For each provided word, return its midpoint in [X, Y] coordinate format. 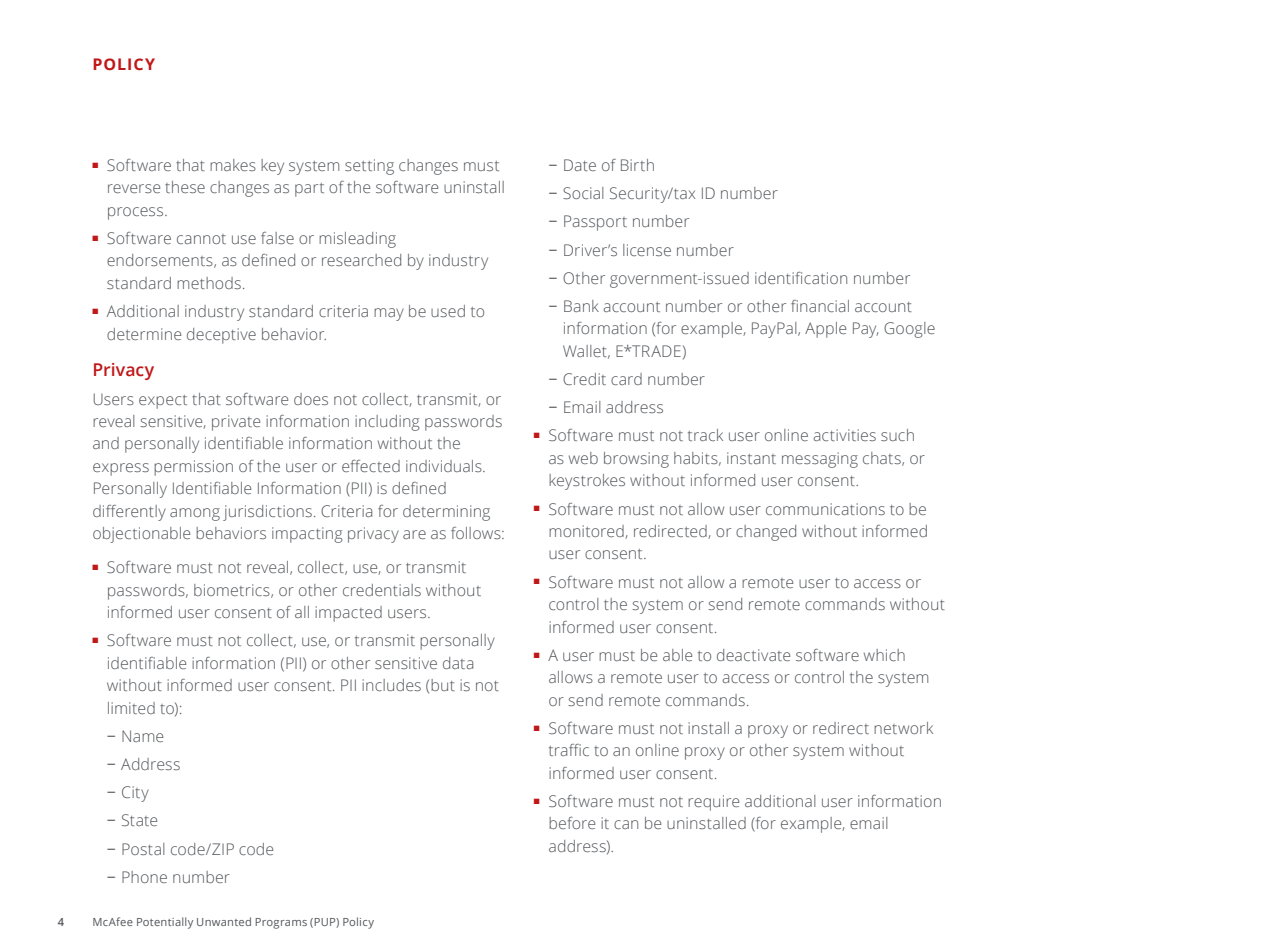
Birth [637, 165]
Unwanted [224, 921]
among [195, 514]
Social [583, 193]
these [185, 187]
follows [477, 533]
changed [766, 533]
